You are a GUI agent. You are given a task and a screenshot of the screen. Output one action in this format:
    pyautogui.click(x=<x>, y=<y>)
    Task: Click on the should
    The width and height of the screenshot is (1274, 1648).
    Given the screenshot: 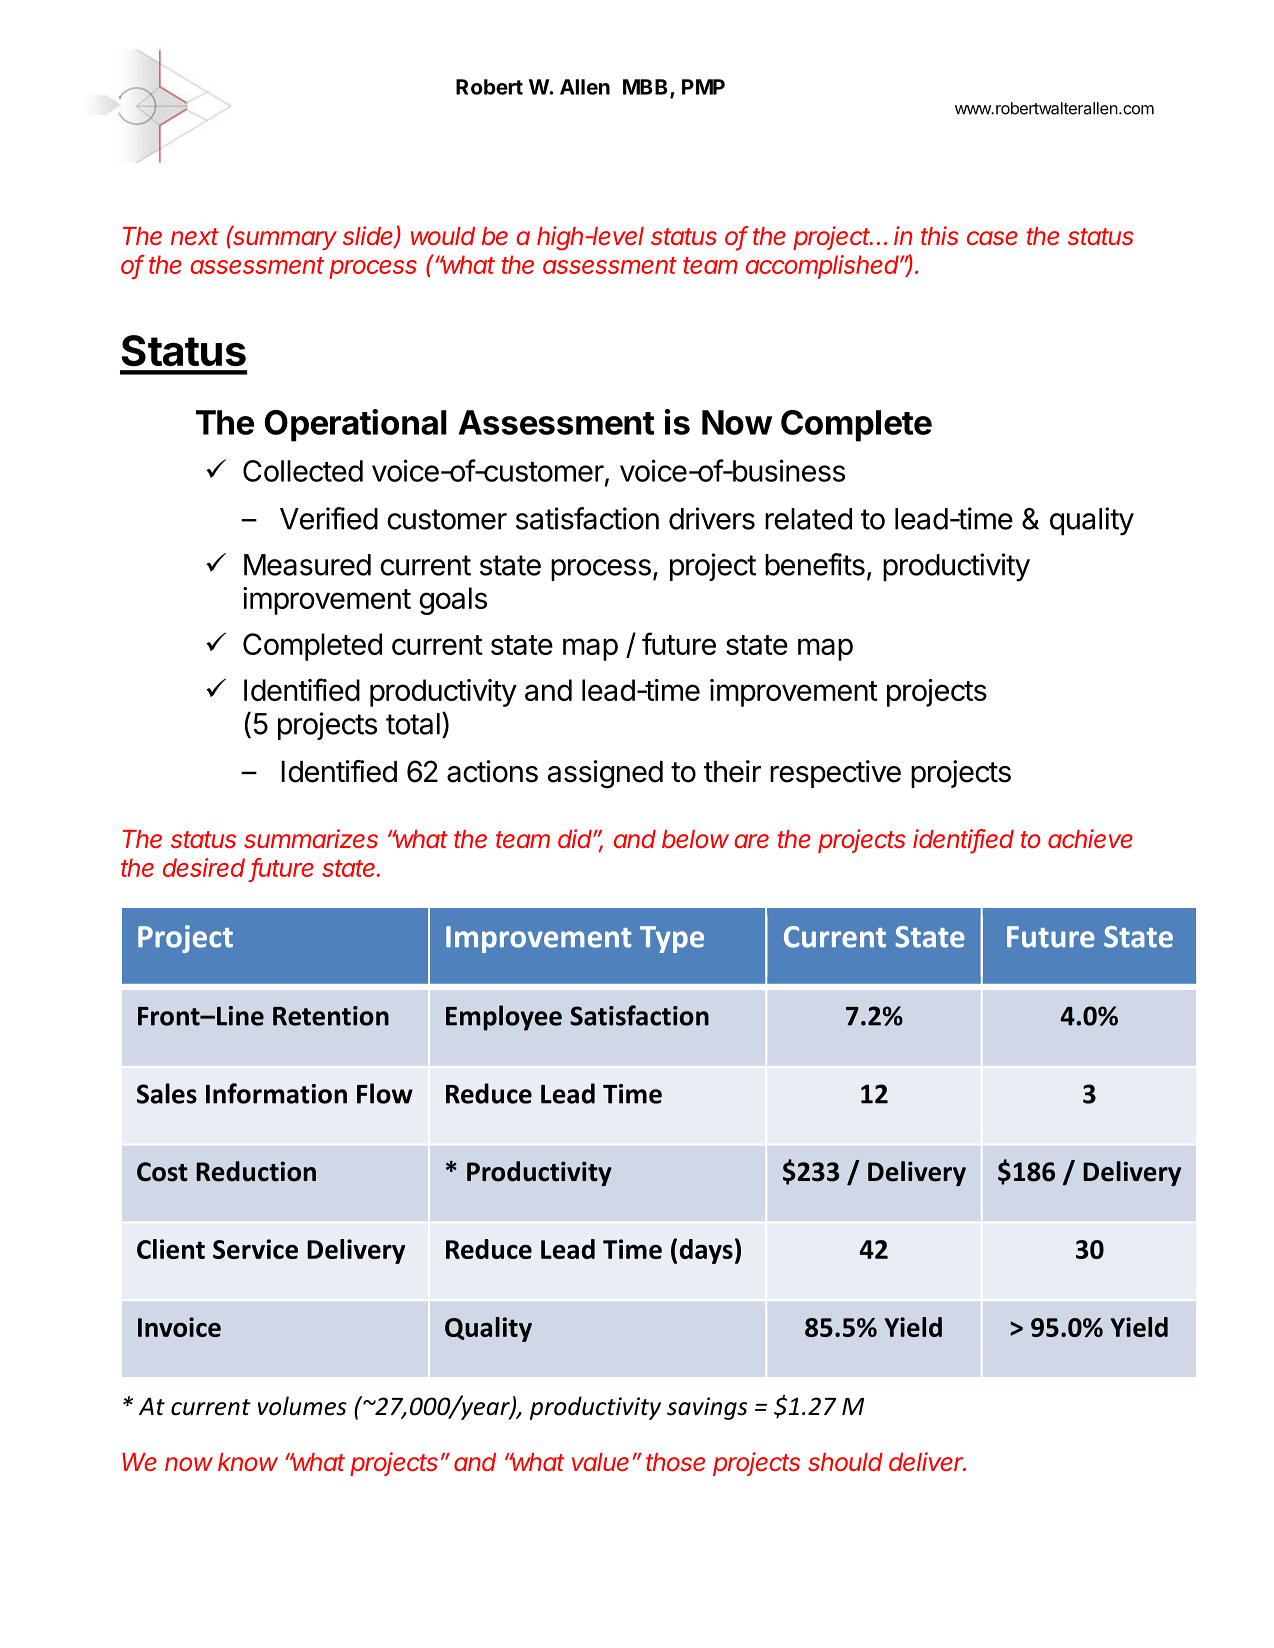 What is the action you would take?
    pyautogui.click(x=845, y=1462)
